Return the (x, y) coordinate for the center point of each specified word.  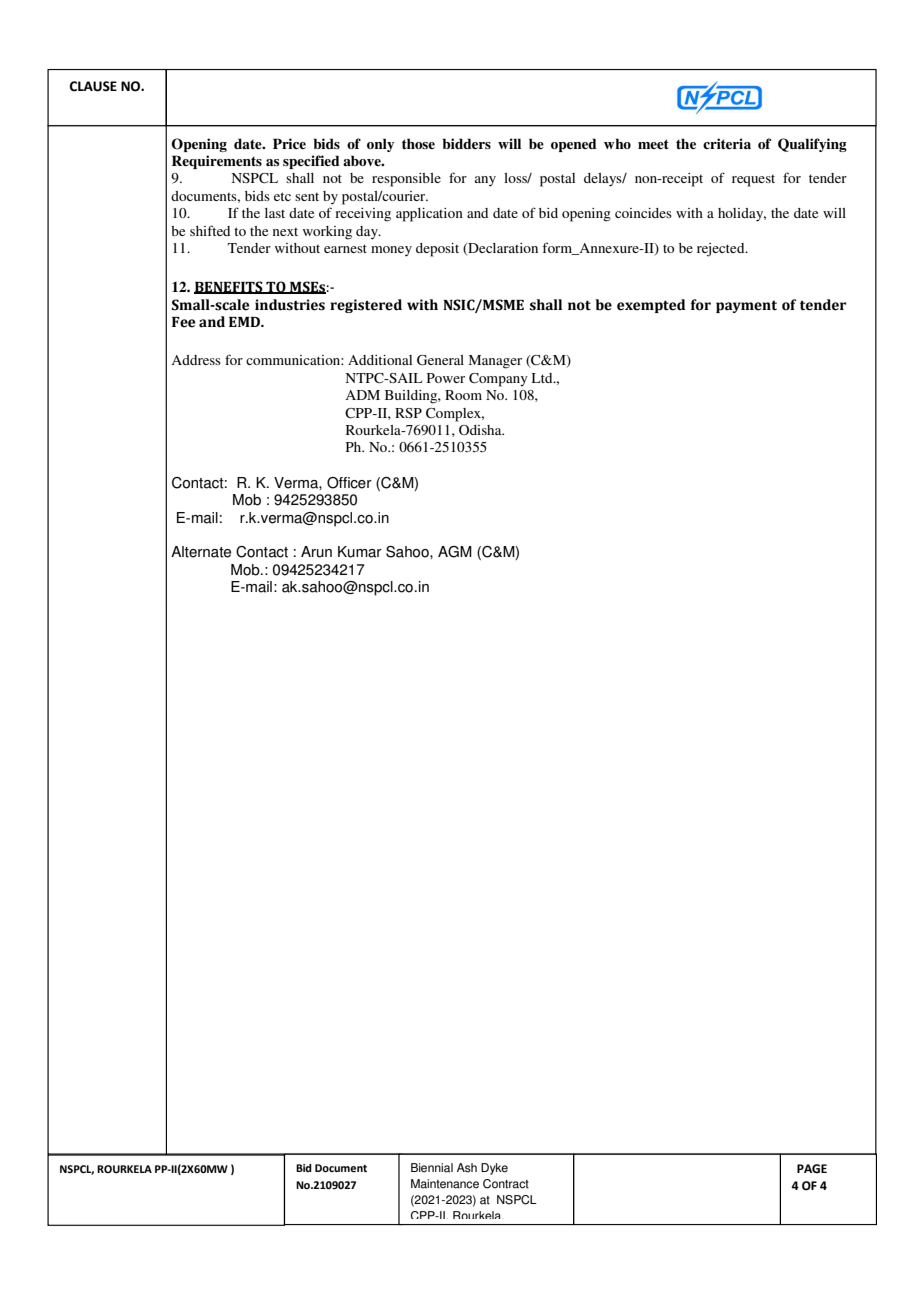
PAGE (812, 1169)
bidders (467, 143)
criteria (727, 143)
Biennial (432, 1168)
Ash (467, 1168)
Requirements (217, 162)
